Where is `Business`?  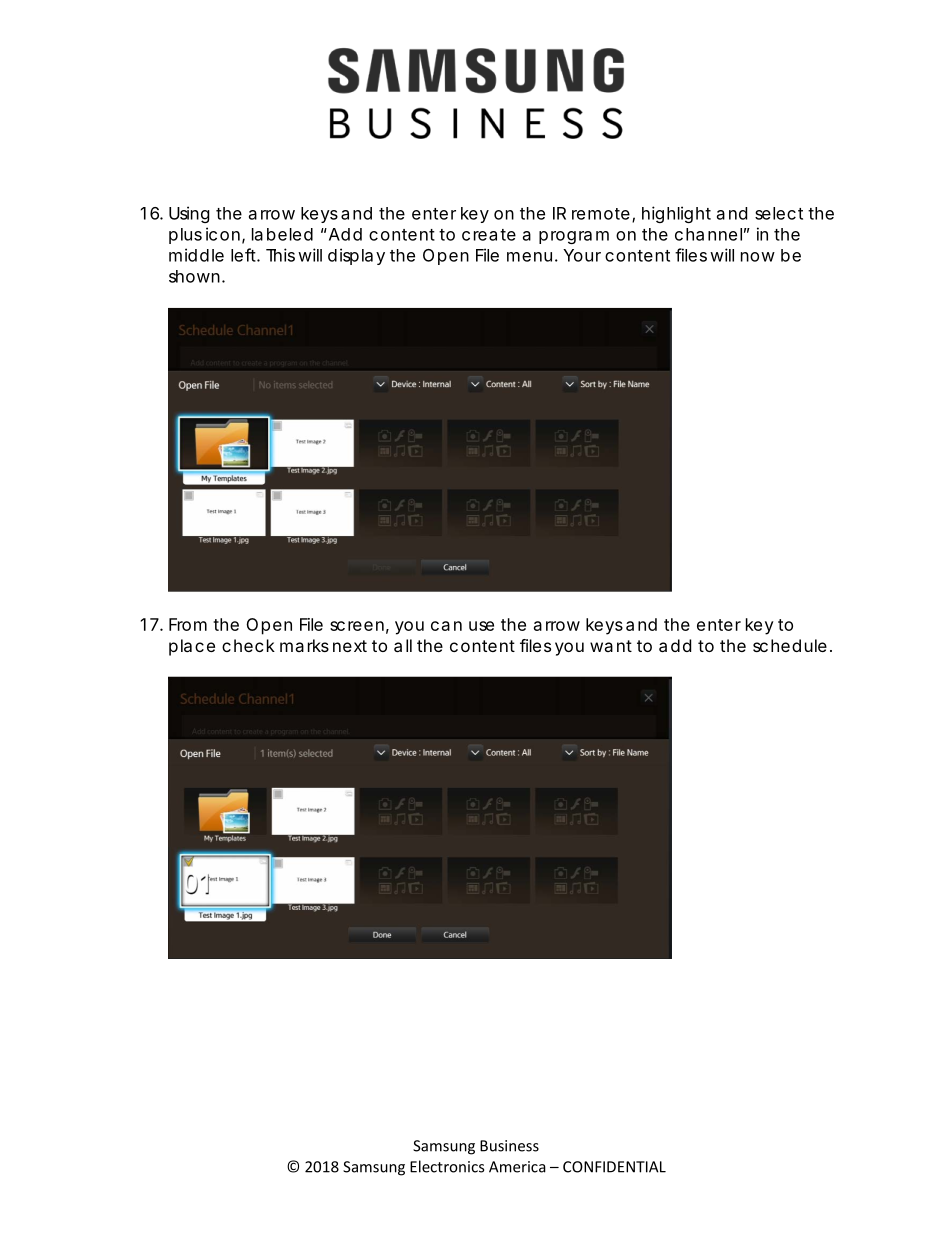
Business is located at coordinates (509, 1146).
